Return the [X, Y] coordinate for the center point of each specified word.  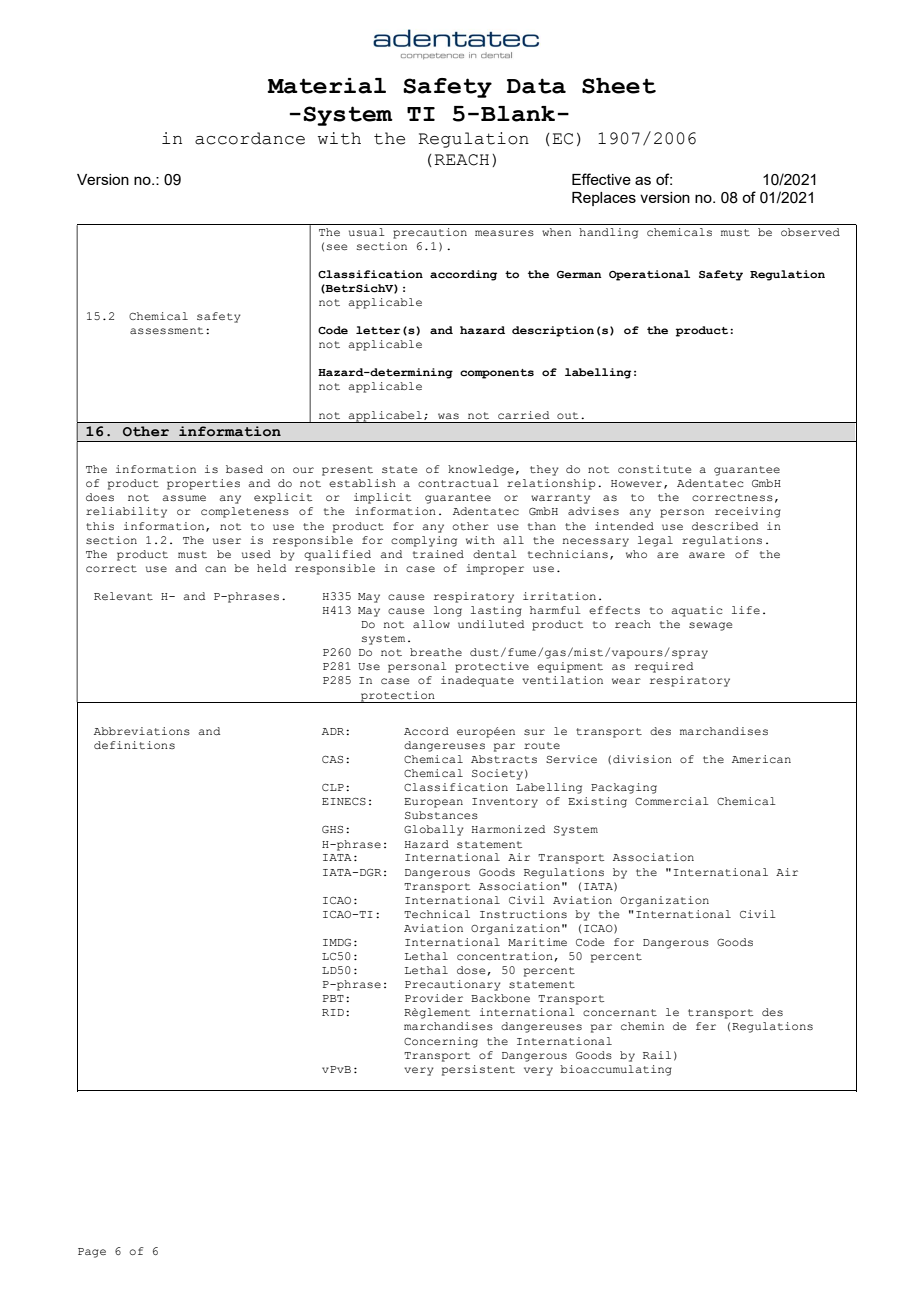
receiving [748, 512]
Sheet [619, 86]
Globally [434, 830]
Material [326, 86]
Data [536, 86]
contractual [458, 483]
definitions [134, 745]
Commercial [672, 801]
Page [92, 1253]
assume [184, 498]
